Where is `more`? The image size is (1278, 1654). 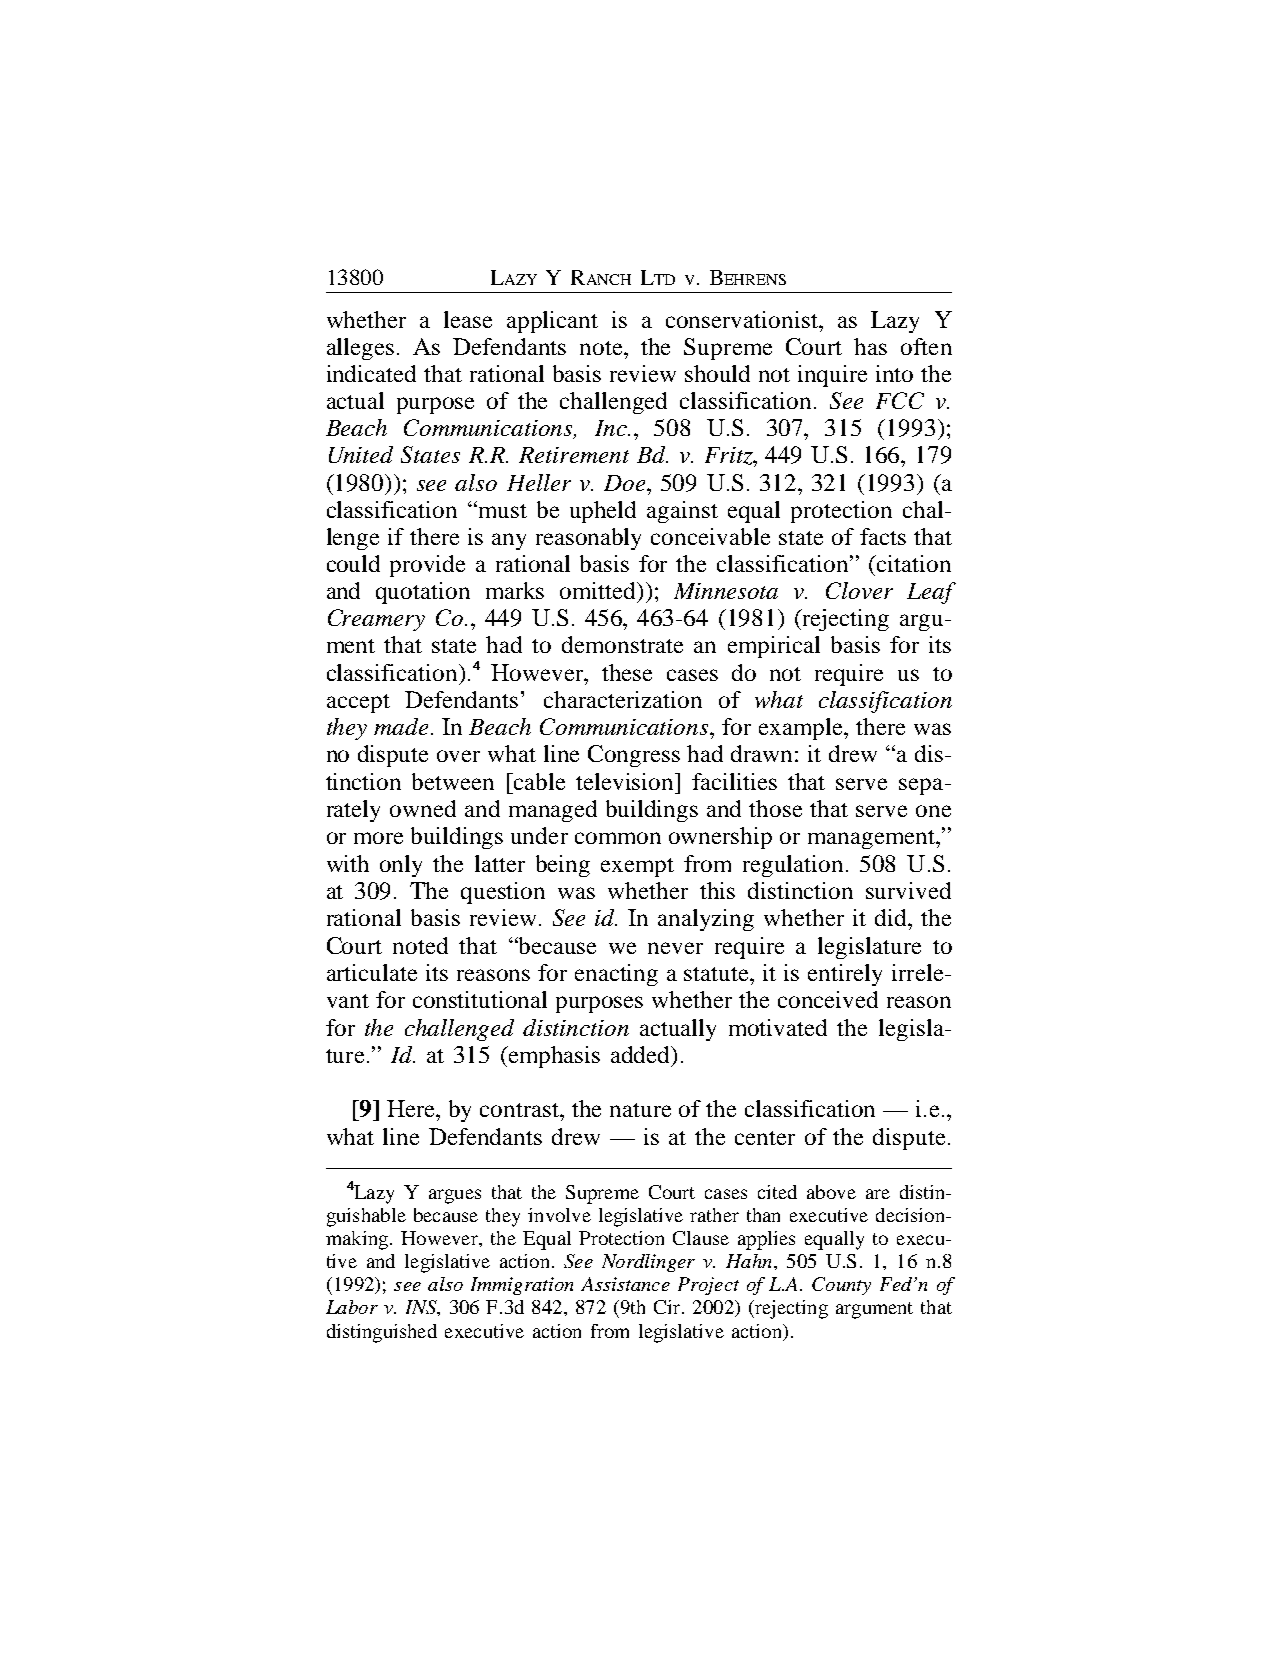 more is located at coordinates (378, 838).
